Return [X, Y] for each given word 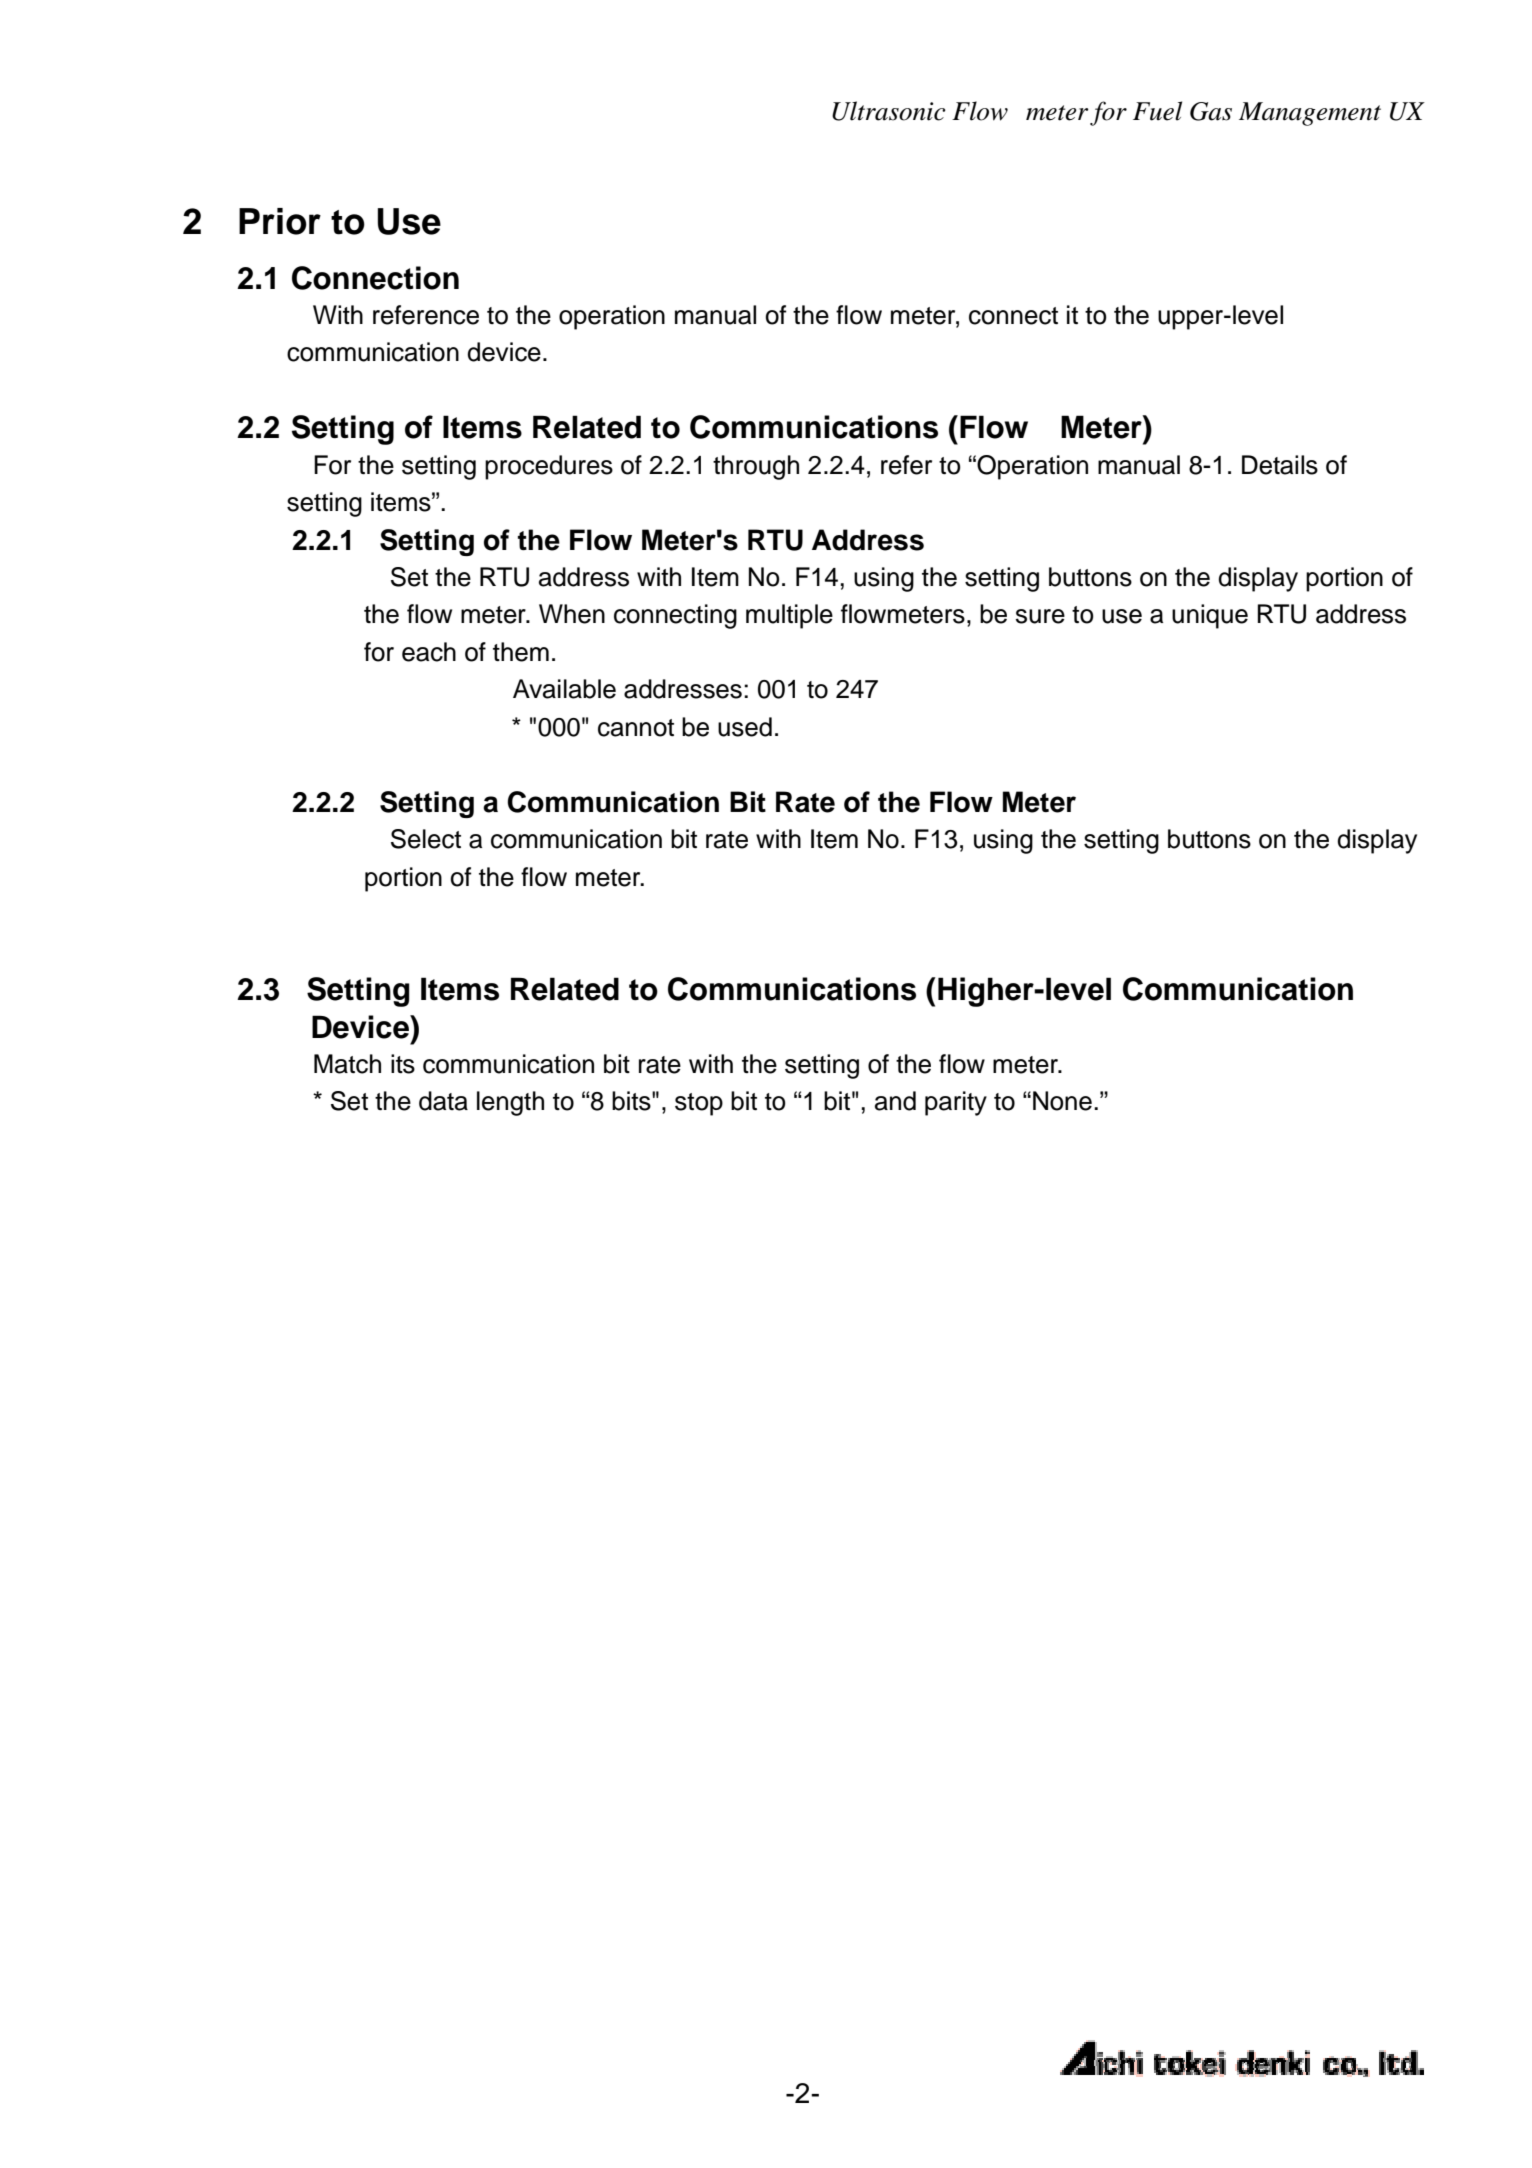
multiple [789, 616]
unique [1210, 616]
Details [1280, 465]
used [745, 727]
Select [426, 839]
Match [347, 1064]
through [756, 467]
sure [1040, 616]
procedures [549, 467]
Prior [280, 221]
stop [699, 1104]
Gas [1211, 111]
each [429, 652]
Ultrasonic [889, 111]
